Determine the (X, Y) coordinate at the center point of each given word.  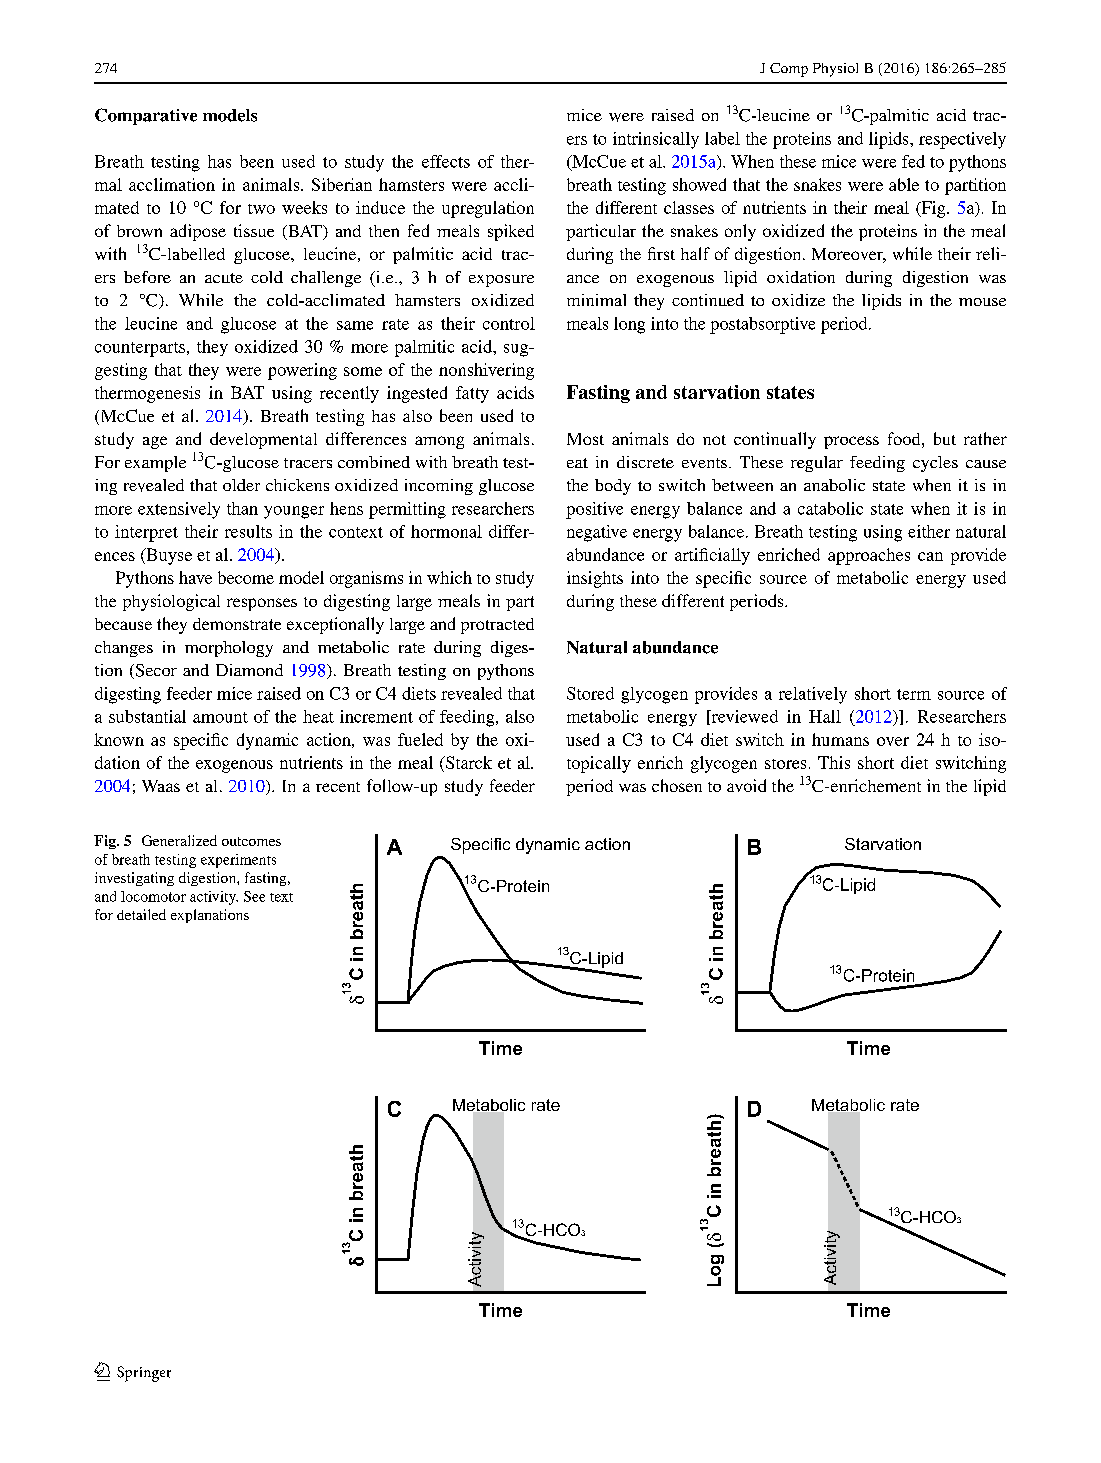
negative (597, 533)
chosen (677, 785)
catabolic (830, 508)
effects (446, 161)
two (261, 209)
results (248, 531)
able (904, 184)
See (254, 896)
